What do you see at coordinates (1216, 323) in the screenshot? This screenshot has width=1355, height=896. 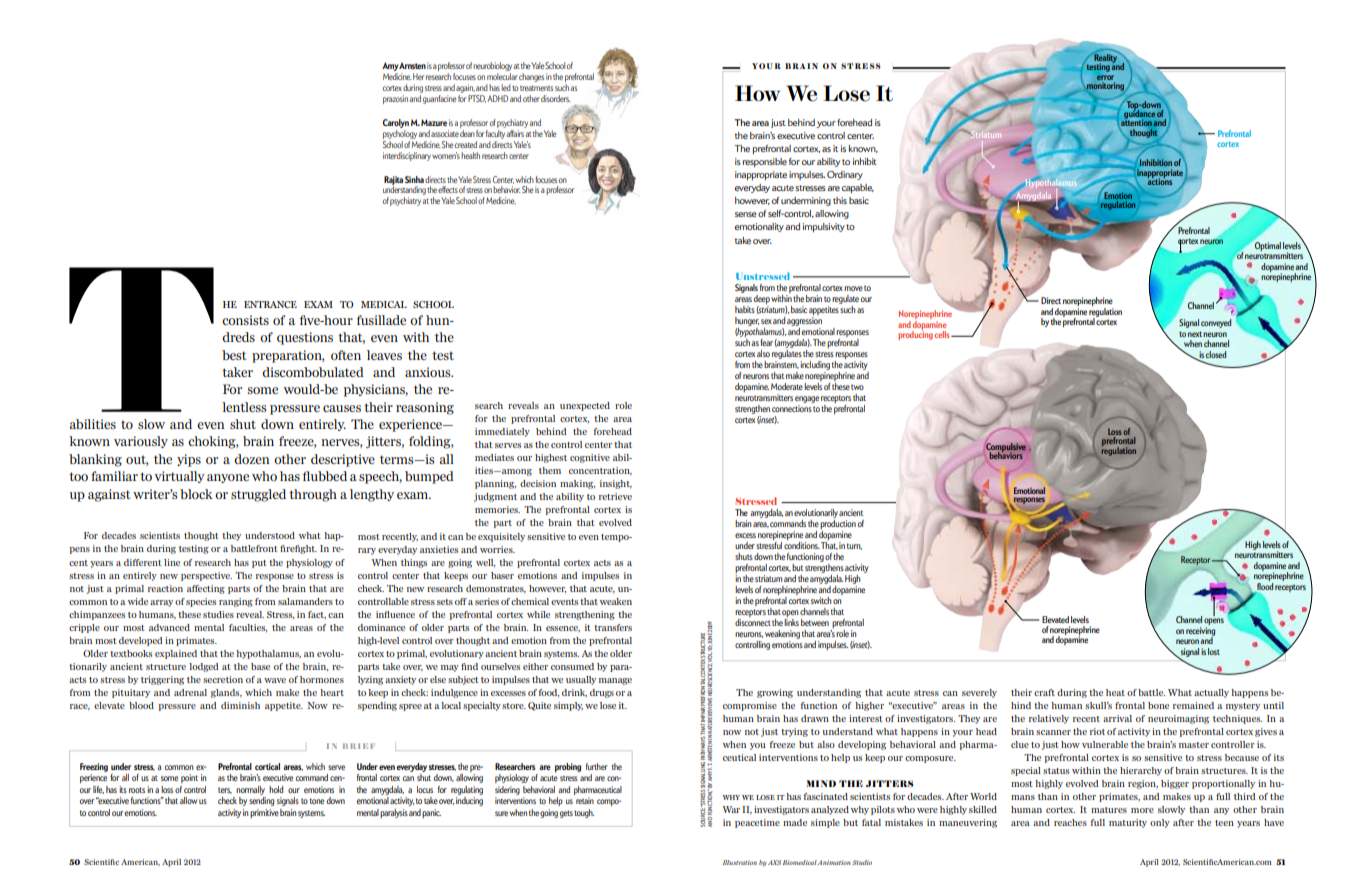 I see `conveyed` at bounding box center [1216, 323].
